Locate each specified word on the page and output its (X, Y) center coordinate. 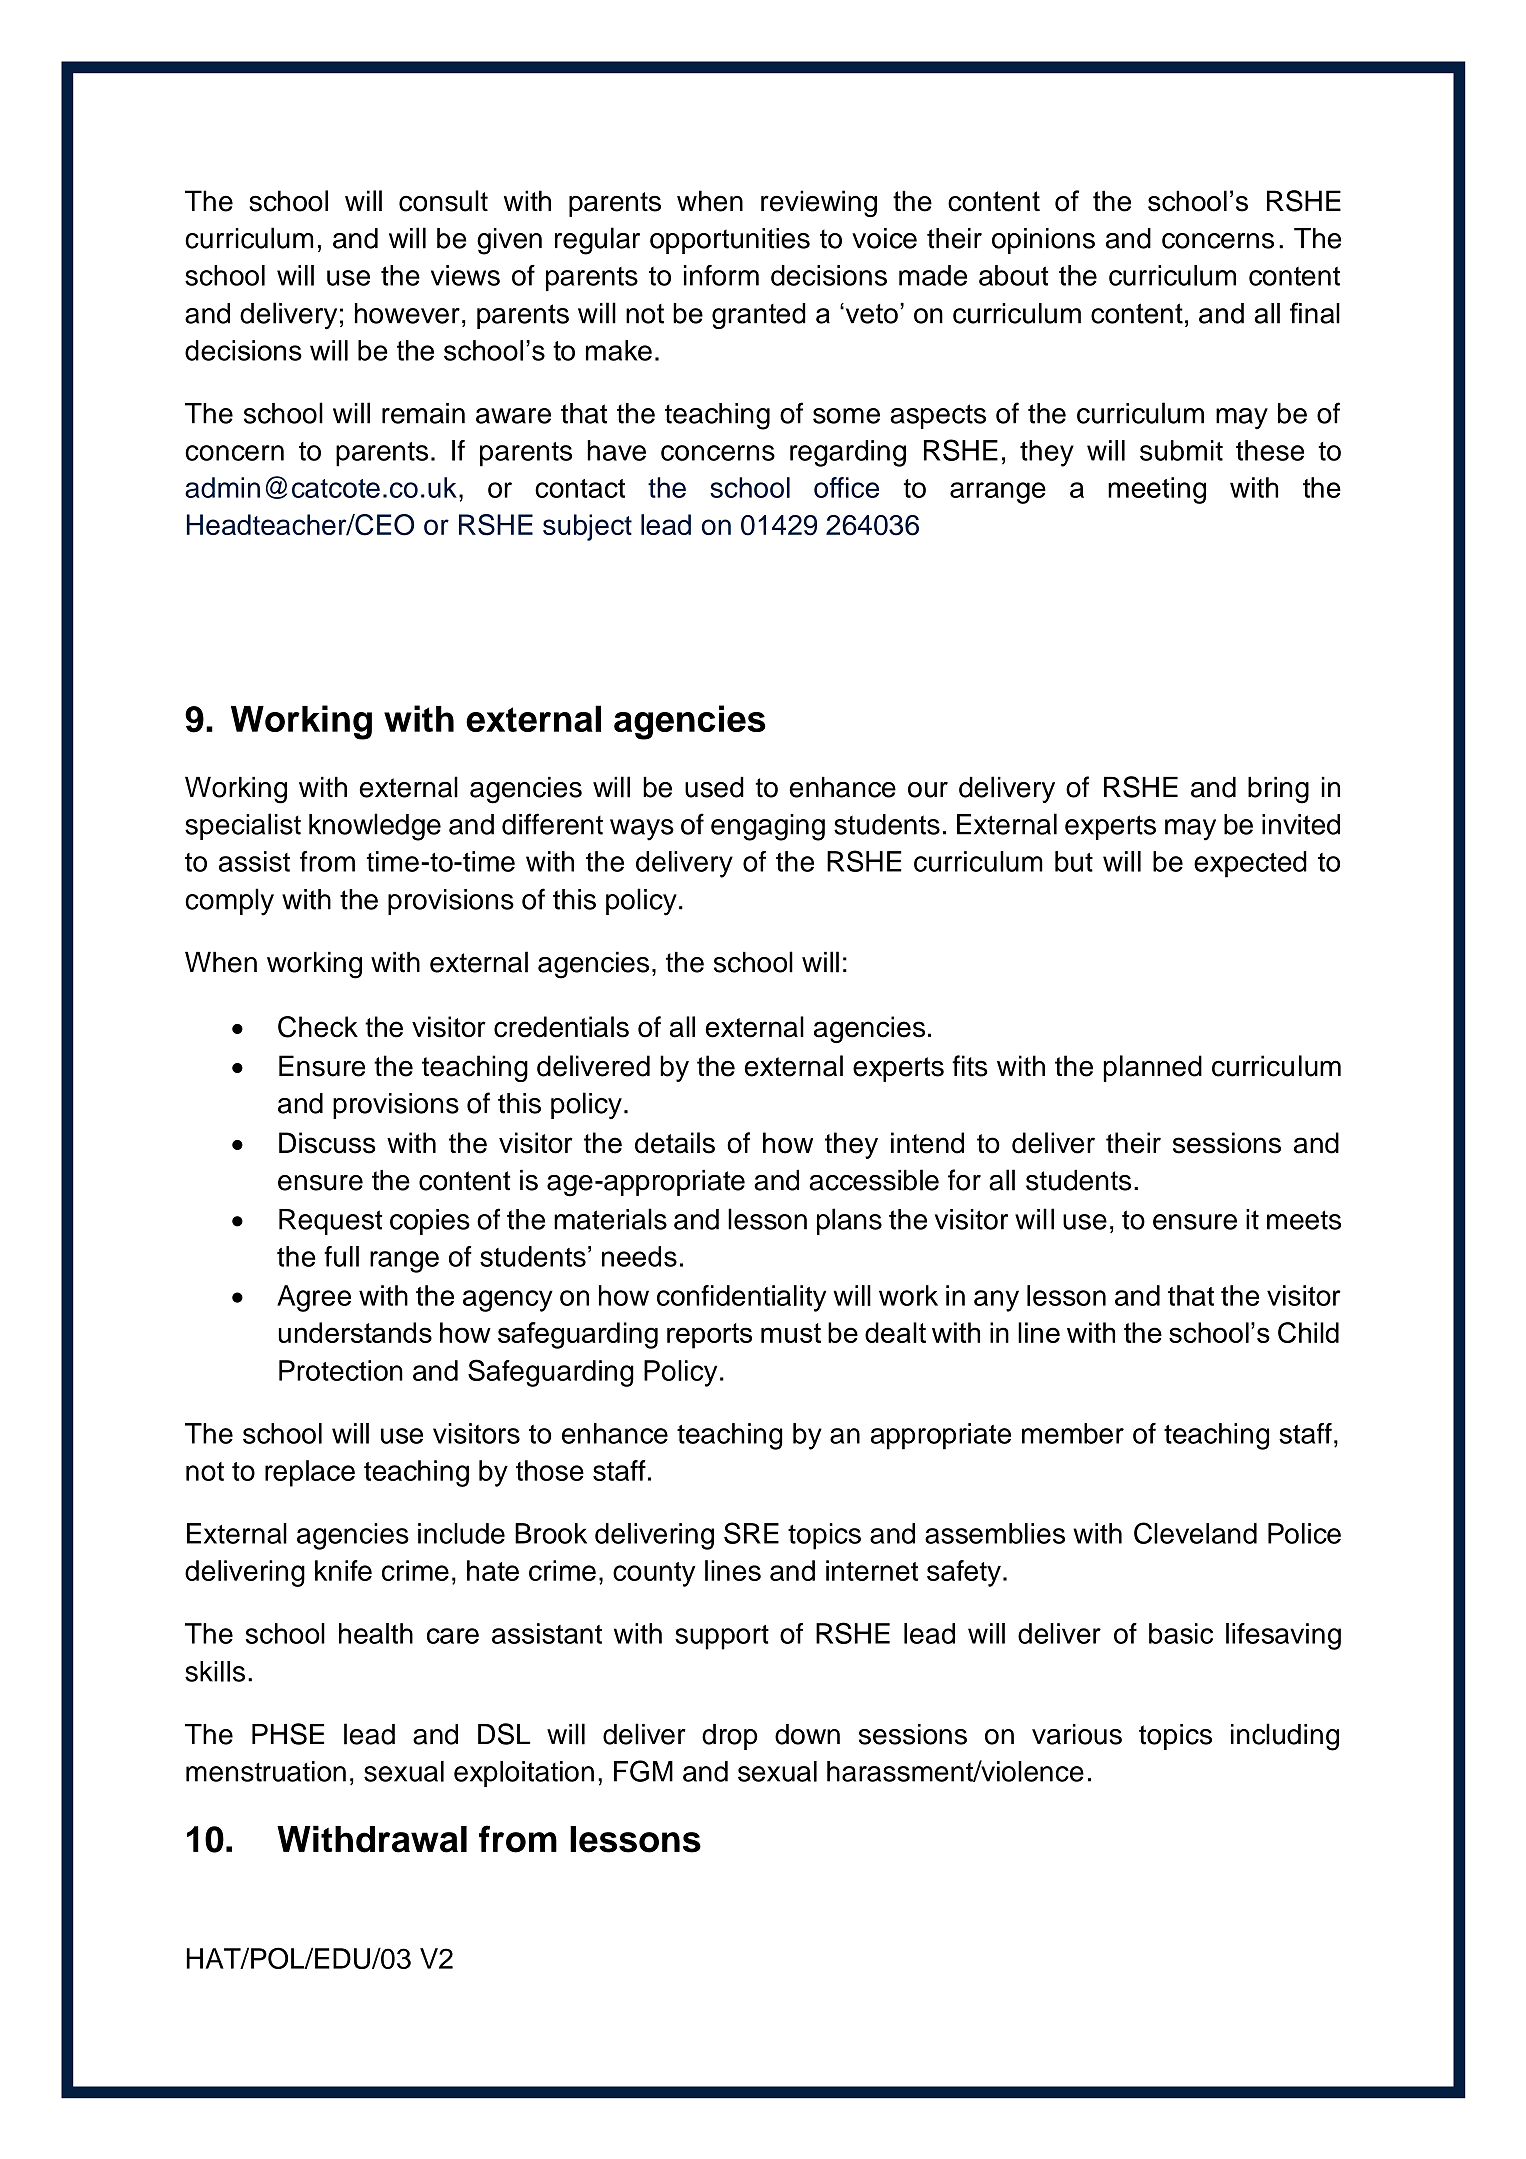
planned (1152, 1068)
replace (310, 1473)
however (407, 313)
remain (423, 413)
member (1073, 1433)
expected (1250, 864)
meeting (1157, 490)
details (675, 1143)
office (846, 487)
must (791, 1333)
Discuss (327, 1143)
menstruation (266, 1771)
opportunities (730, 241)
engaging (768, 827)
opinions (1043, 241)
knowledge (375, 827)
